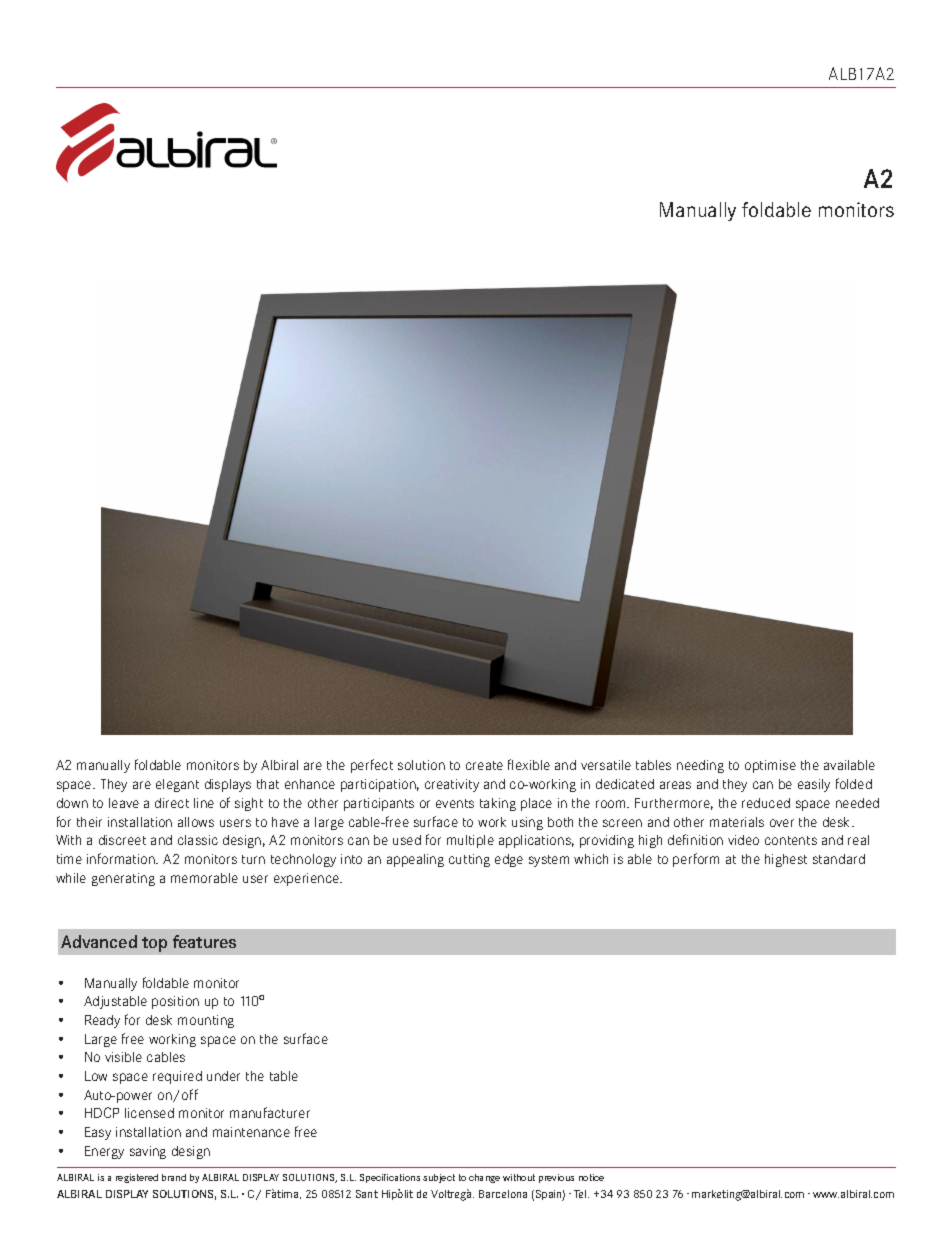 This screenshot has height=1233, width=952. What do you see at coordinates (484, 1178) in the screenshot?
I see `change` at bounding box center [484, 1178].
